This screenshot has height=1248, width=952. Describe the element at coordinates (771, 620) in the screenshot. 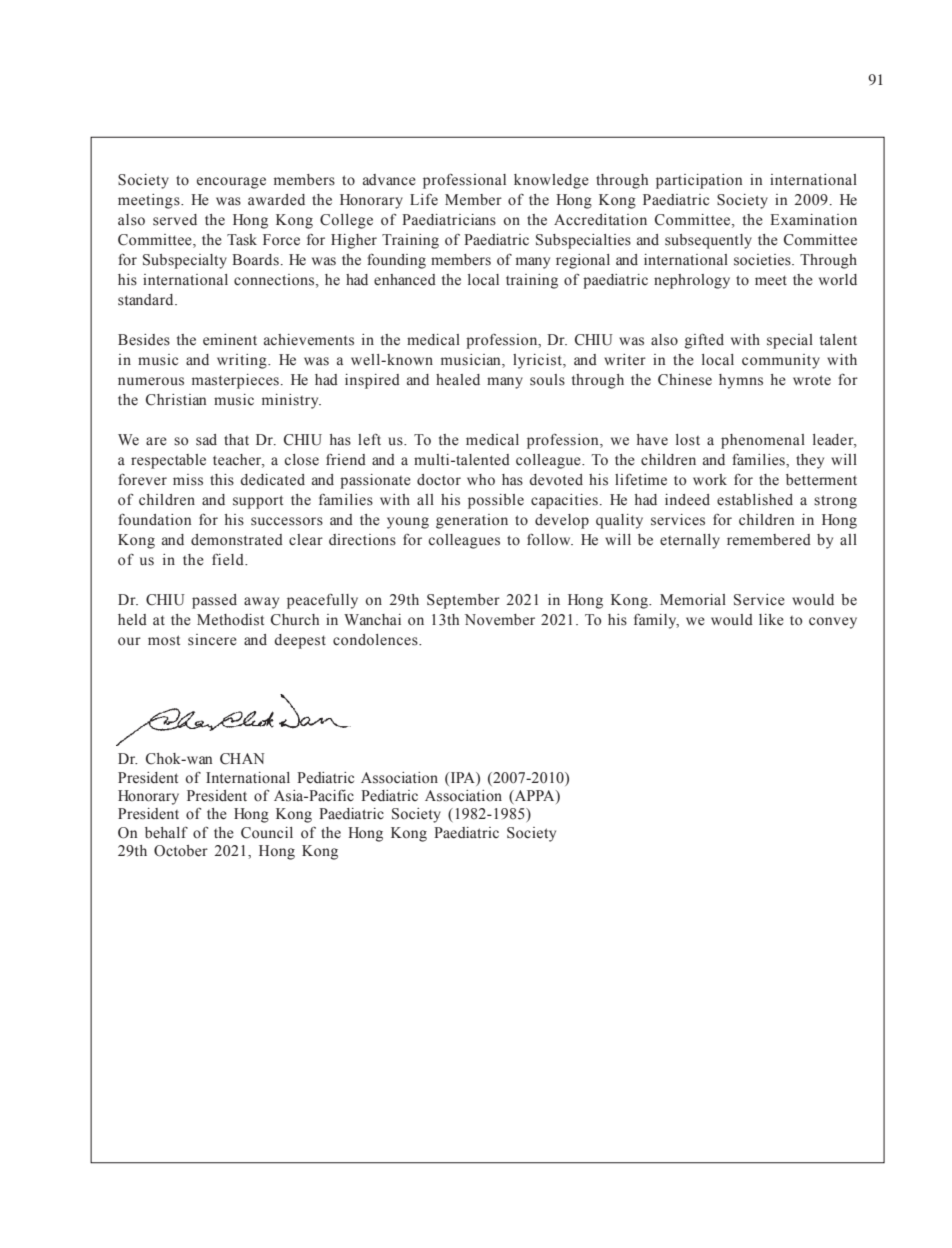

I see `like` at that location.
